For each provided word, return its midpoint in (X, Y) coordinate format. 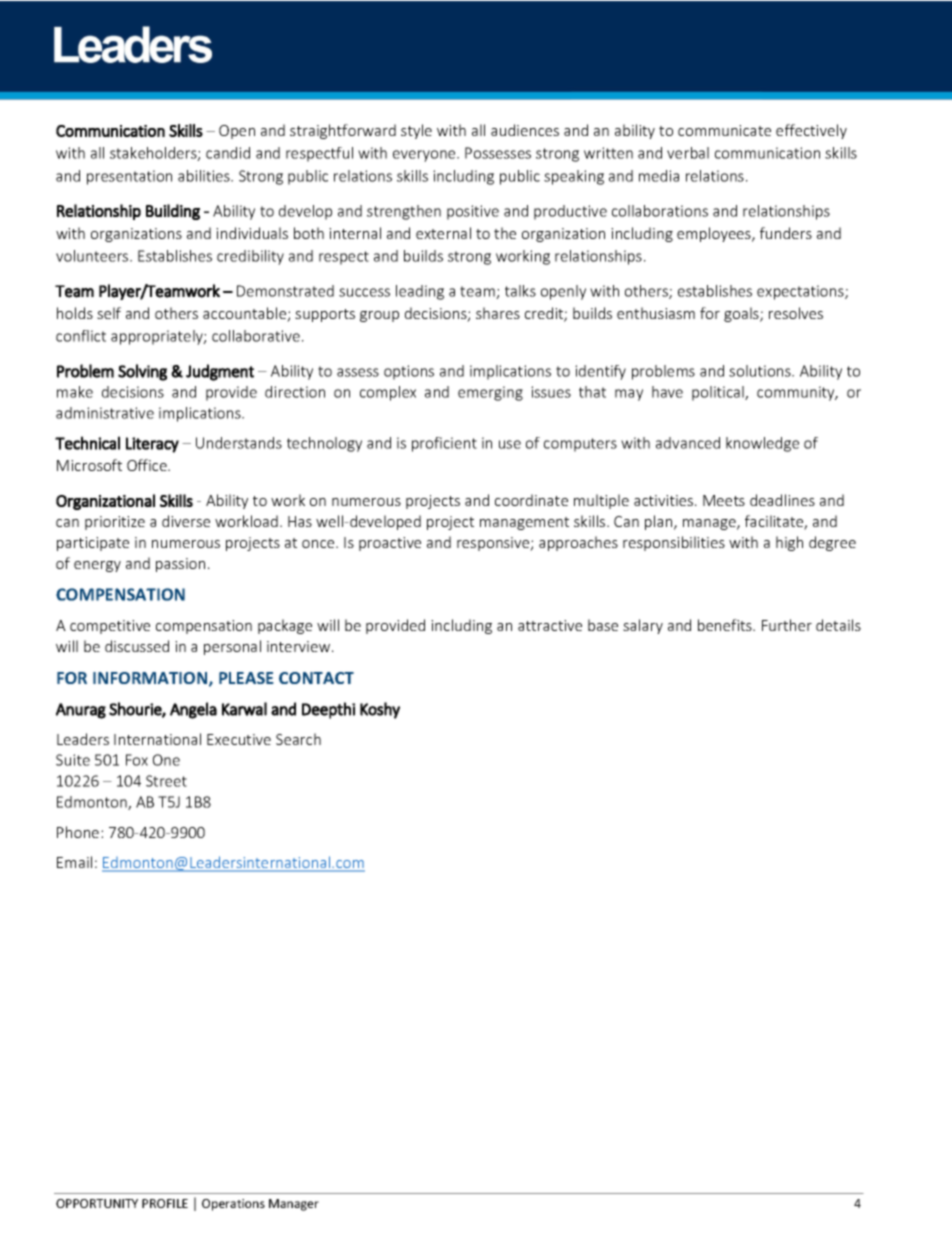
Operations (233, 1205)
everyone (425, 156)
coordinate (531, 500)
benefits (726, 625)
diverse (186, 521)
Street (166, 781)
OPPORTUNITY (97, 1203)
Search (298, 739)
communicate (724, 130)
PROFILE (165, 1203)
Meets (724, 500)
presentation (129, 177)
